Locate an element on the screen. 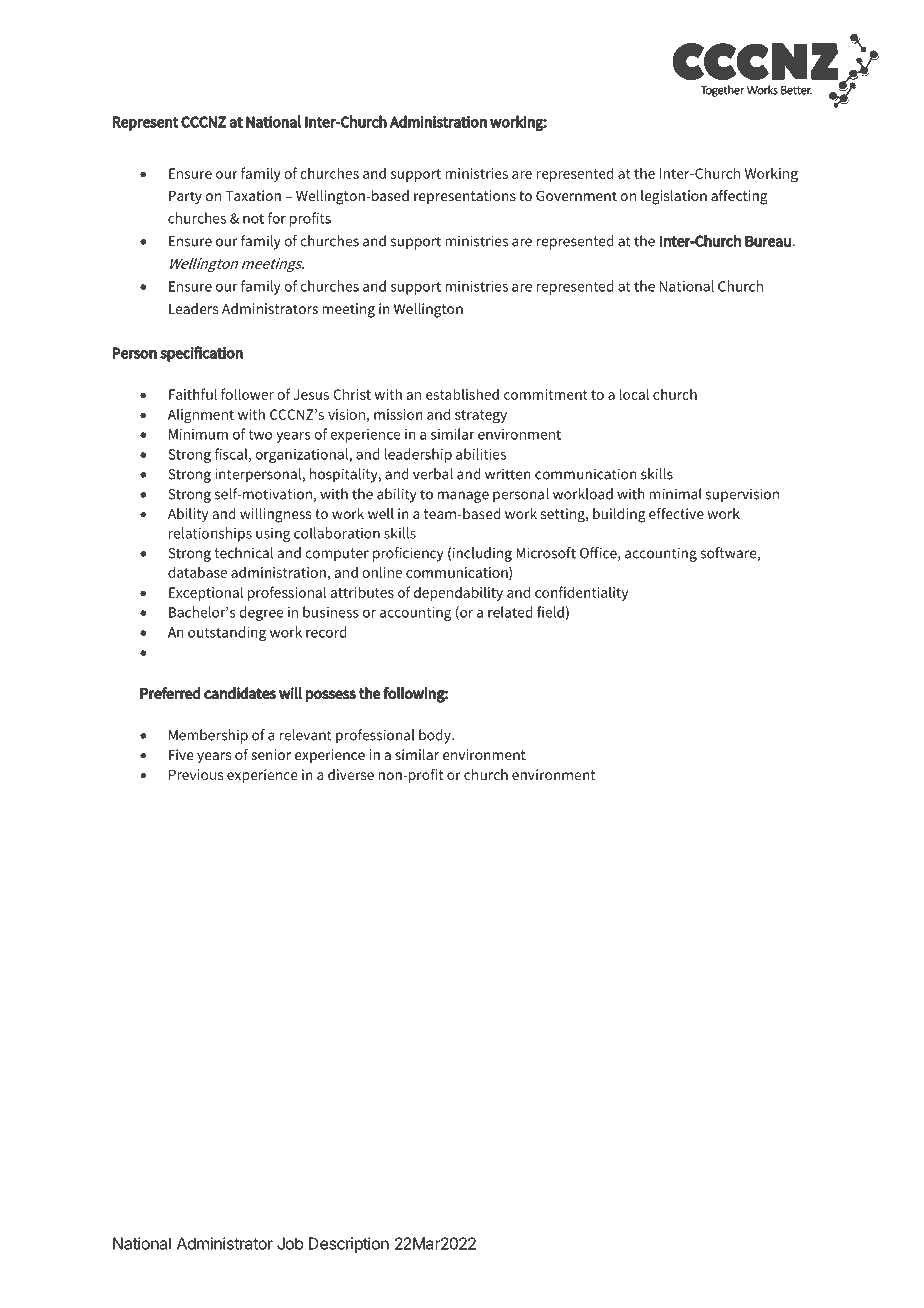 This screenshot has width=924, height=1308. Description is located at coordinates (349, 1245).
